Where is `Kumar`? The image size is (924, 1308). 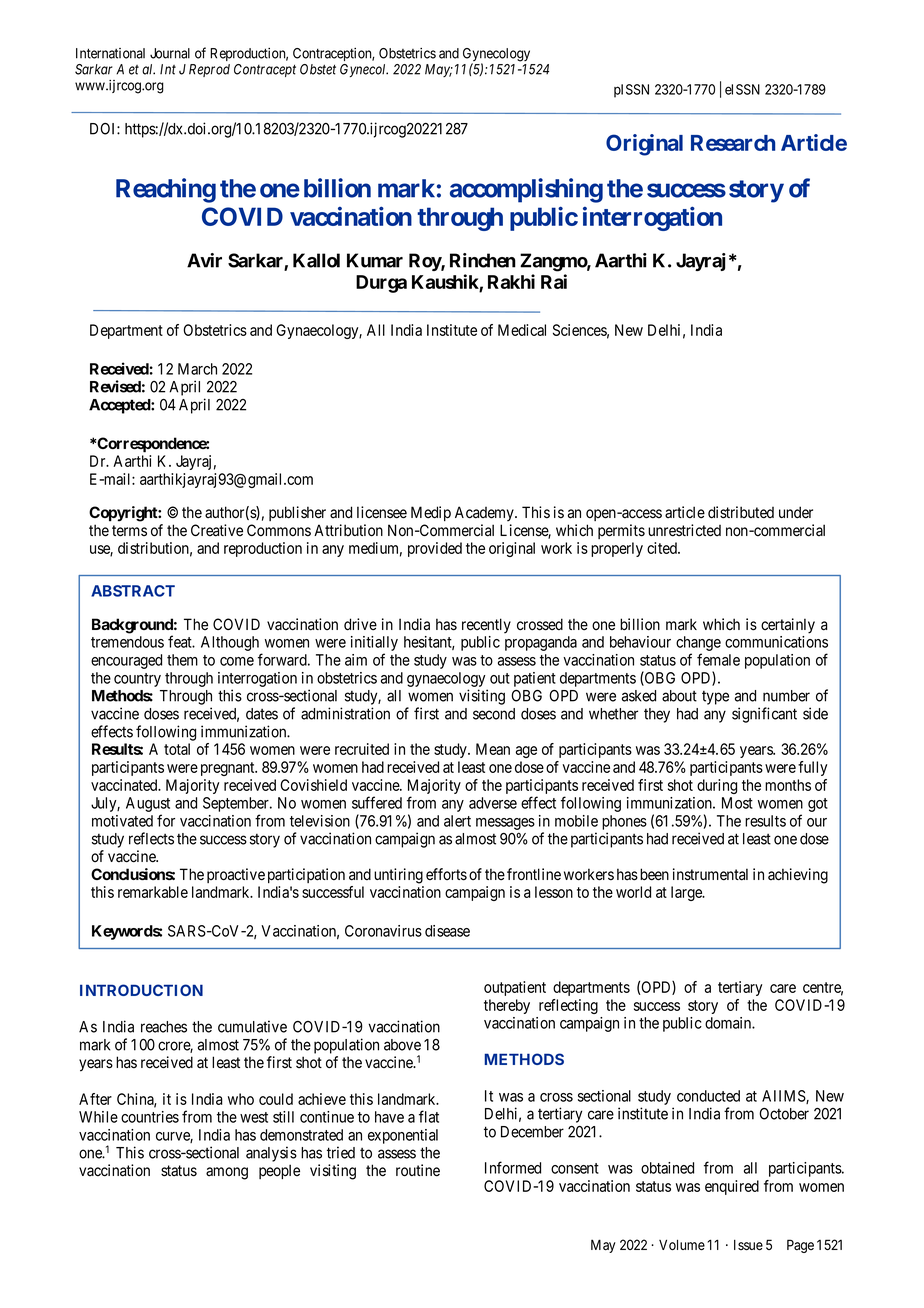 Kumar is located at coordinates (375, 260).
